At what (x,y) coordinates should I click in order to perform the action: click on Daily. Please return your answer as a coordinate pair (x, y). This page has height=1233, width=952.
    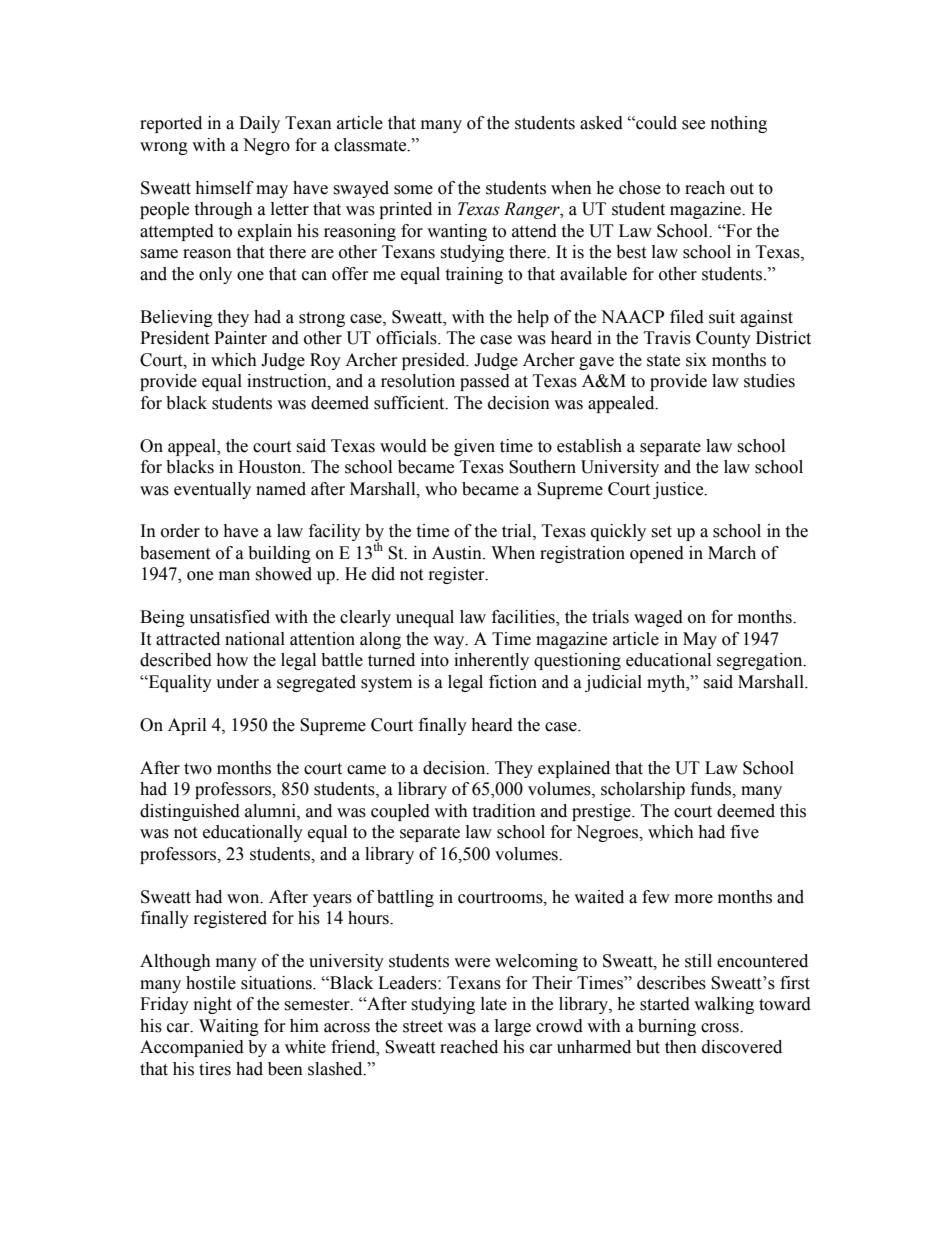
    Looking at the image, I should click on (259, 124).
